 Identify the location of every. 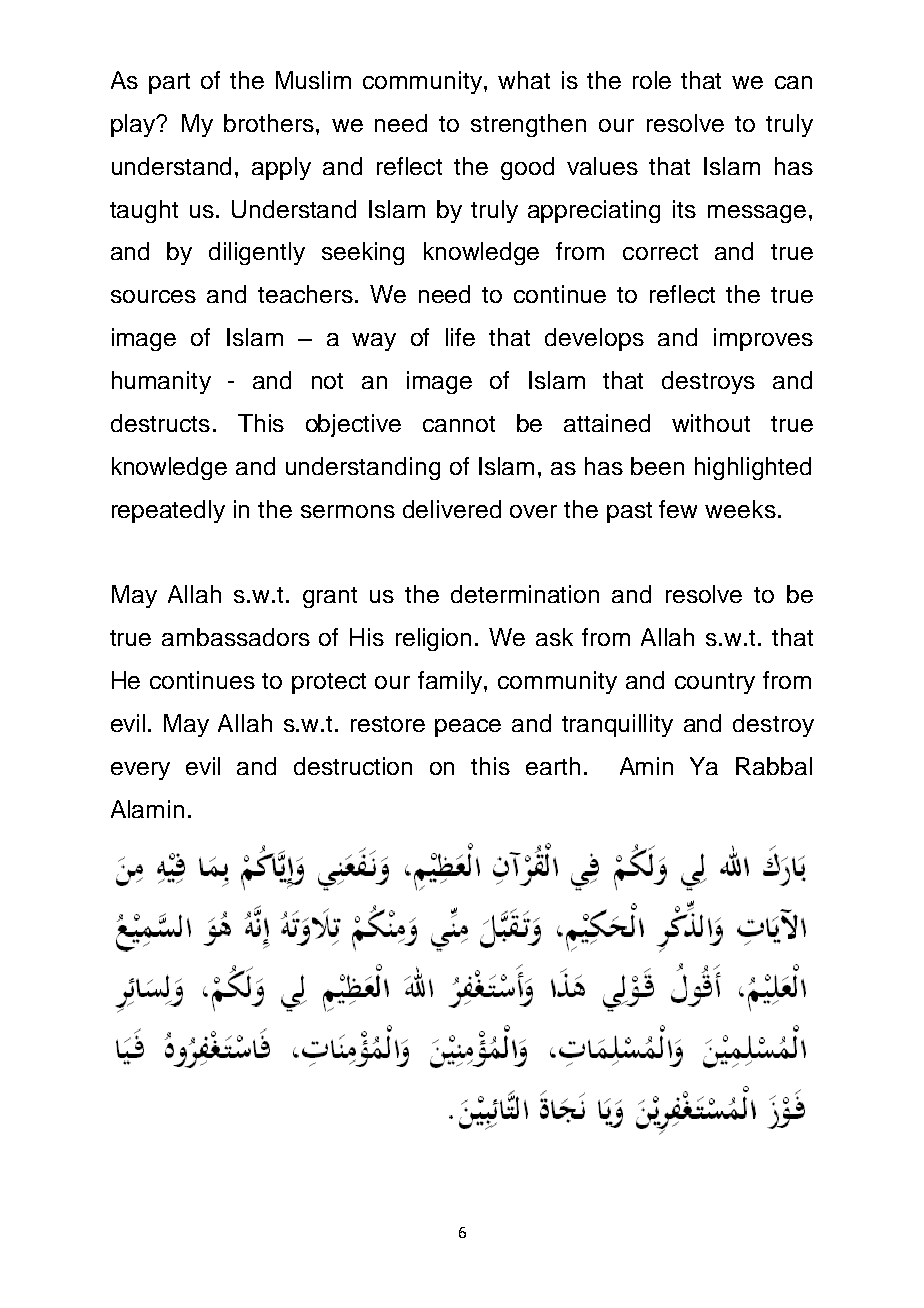
(140, 771).
